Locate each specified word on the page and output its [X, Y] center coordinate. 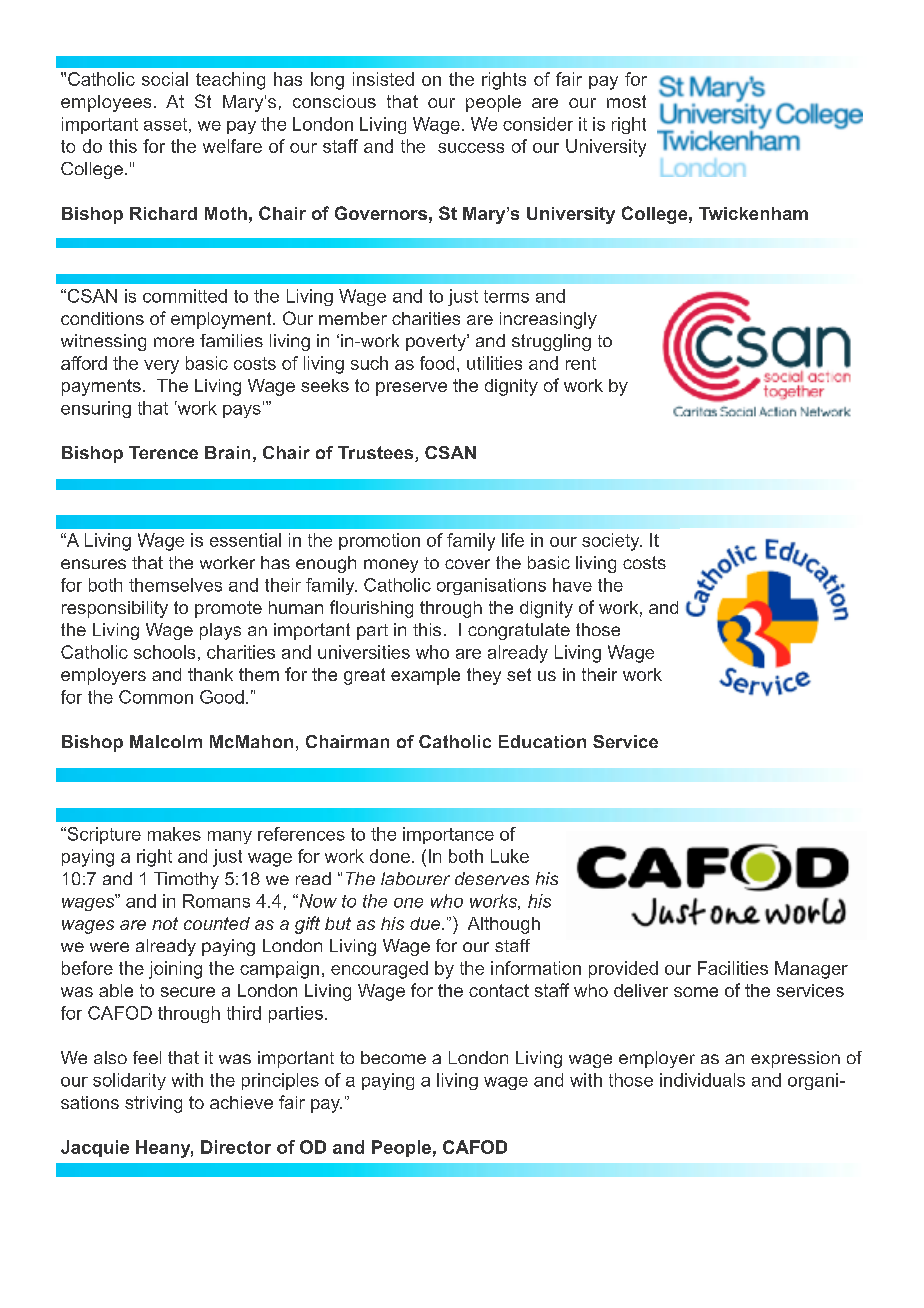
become [393, 1057]
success [471, 148]
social [165, 79]
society [612, 542]
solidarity [129, 1081]
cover [467, 564]
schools [164, 652]
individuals [702, 1080]
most [626, 101]
